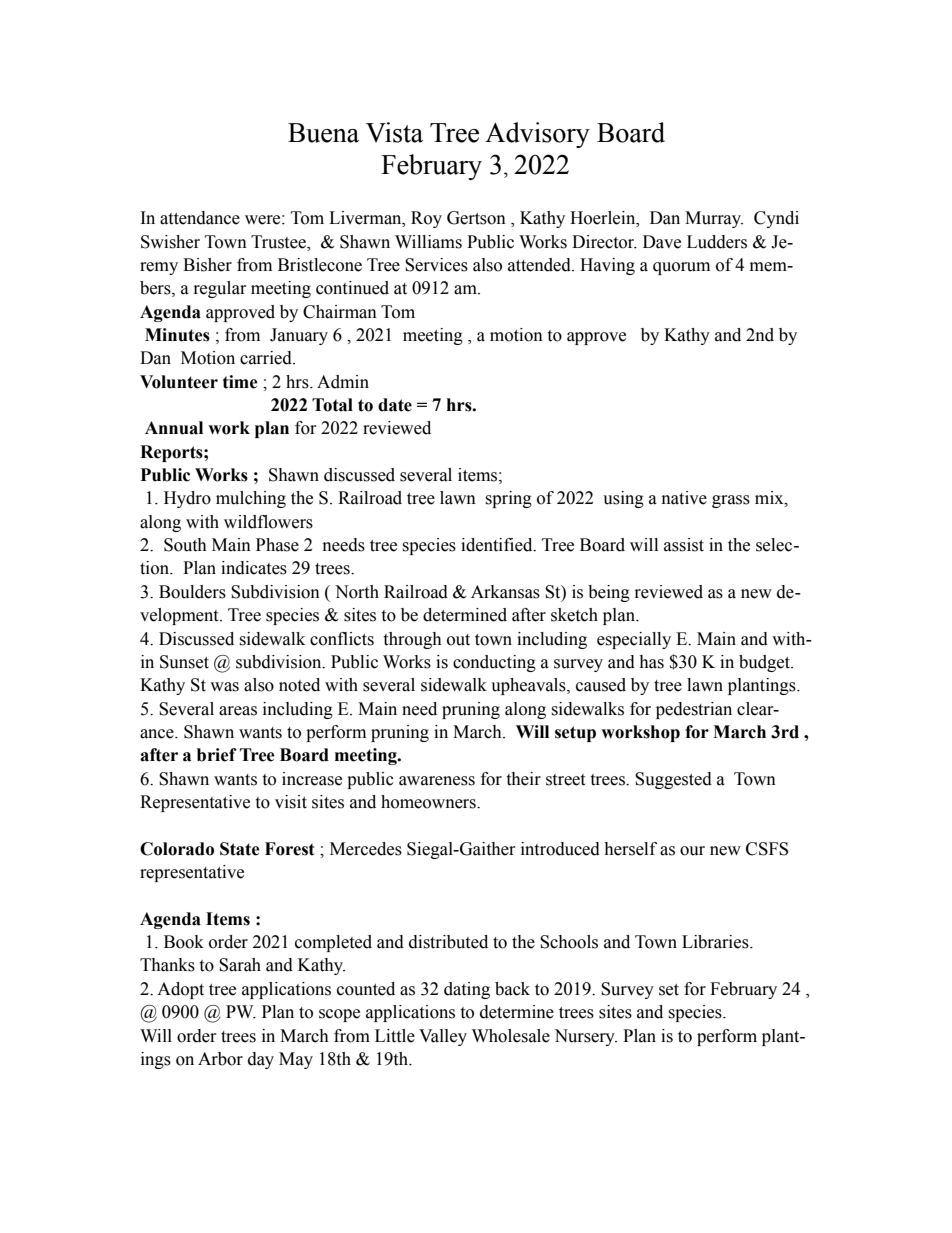 The image size is (952, 1233). What do you see at coordinates (714, 219) in the page?
I see `Murray` at bounding box center [714, 219].
